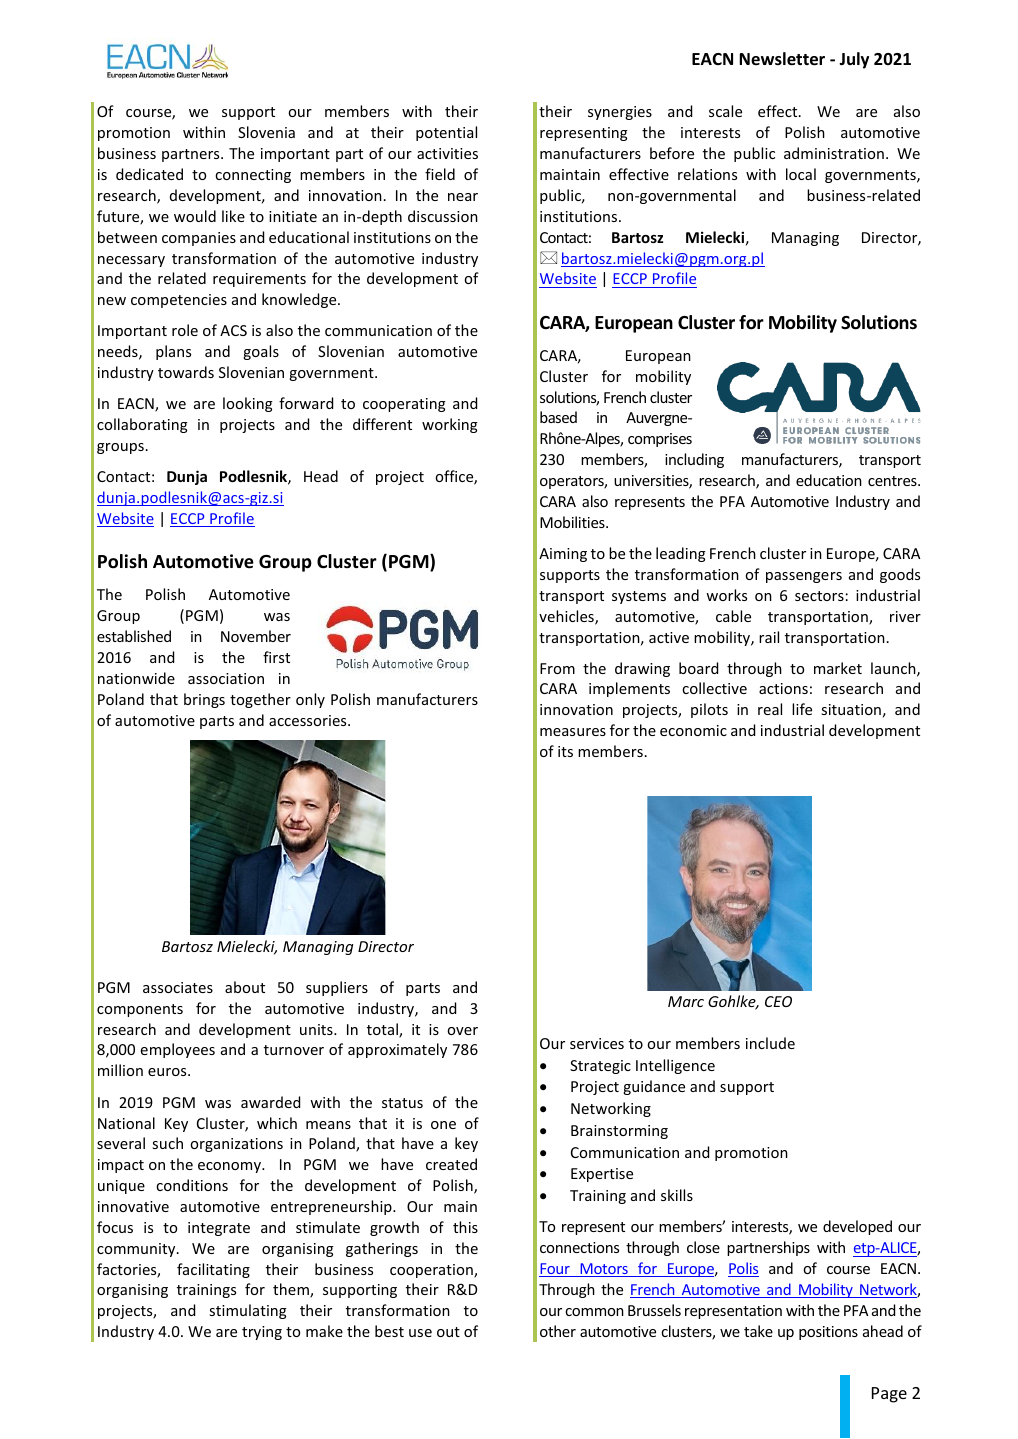  What do you see at coordinates (778, 1001) in the screenshot?
I see `CEO` at bounding box center [778, 1001].
